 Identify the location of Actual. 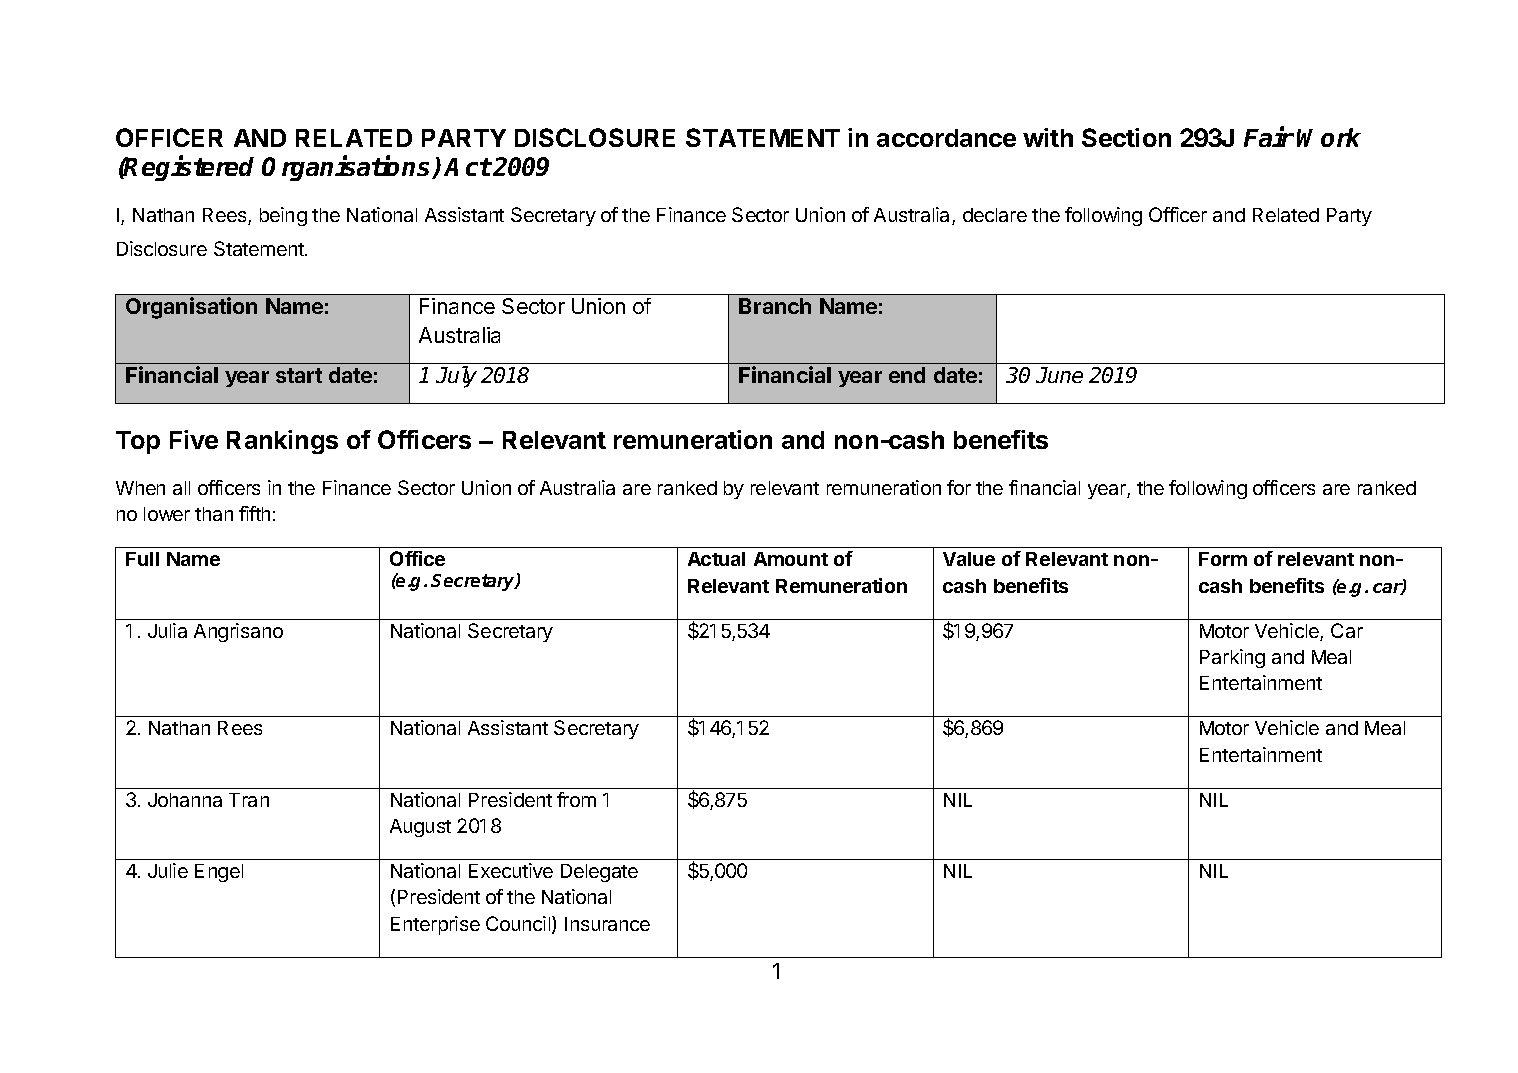
(716, 559).
